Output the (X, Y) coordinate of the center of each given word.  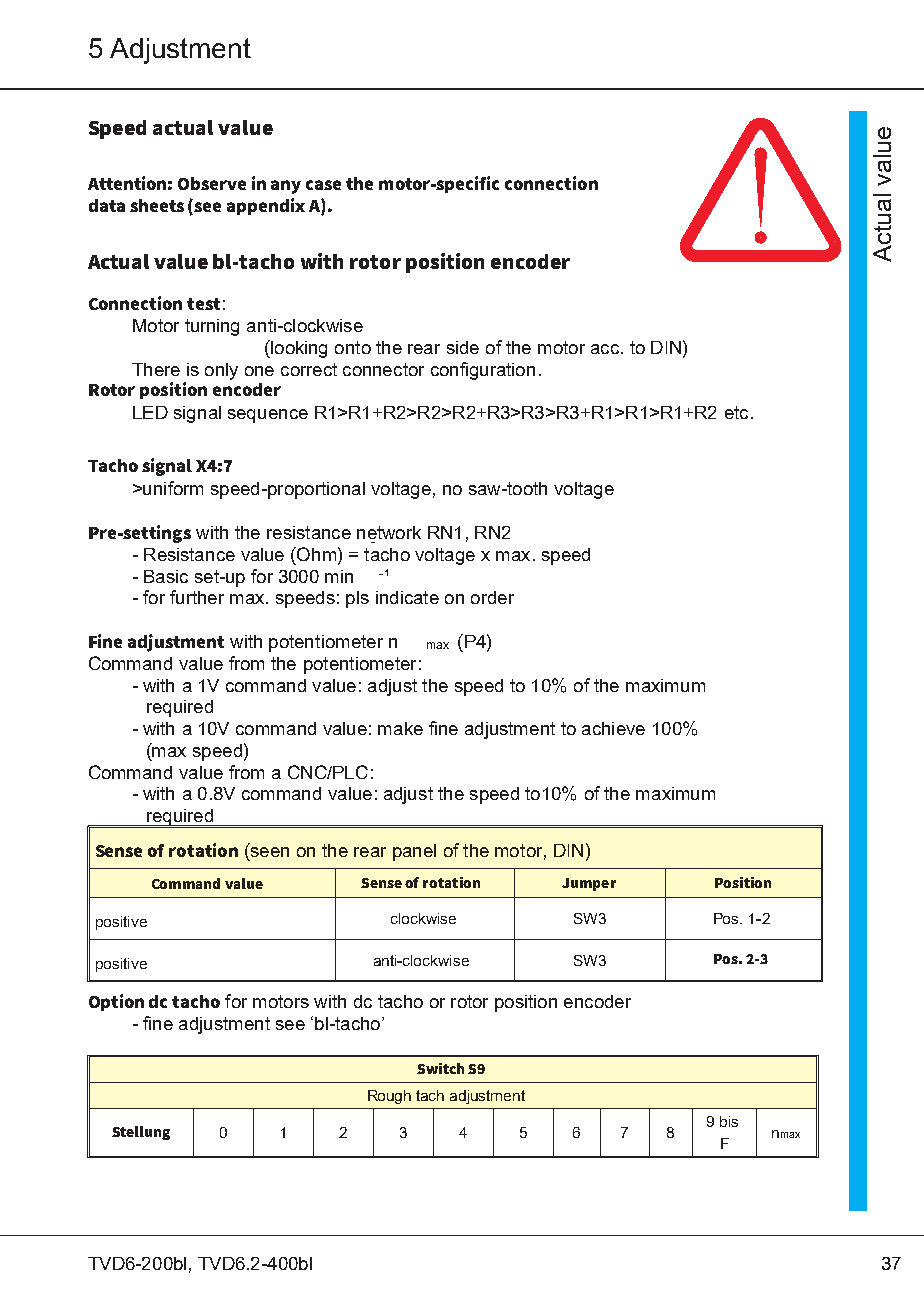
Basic (166, 576)
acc (605, 349)
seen (268, 853)
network (389, 532)
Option (116, 1002)
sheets (157, 205)
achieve (613, 728)
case (323, 185)
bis (729, 1121)
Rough (389, 1097)
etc (736, 412)
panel (414, 852)
